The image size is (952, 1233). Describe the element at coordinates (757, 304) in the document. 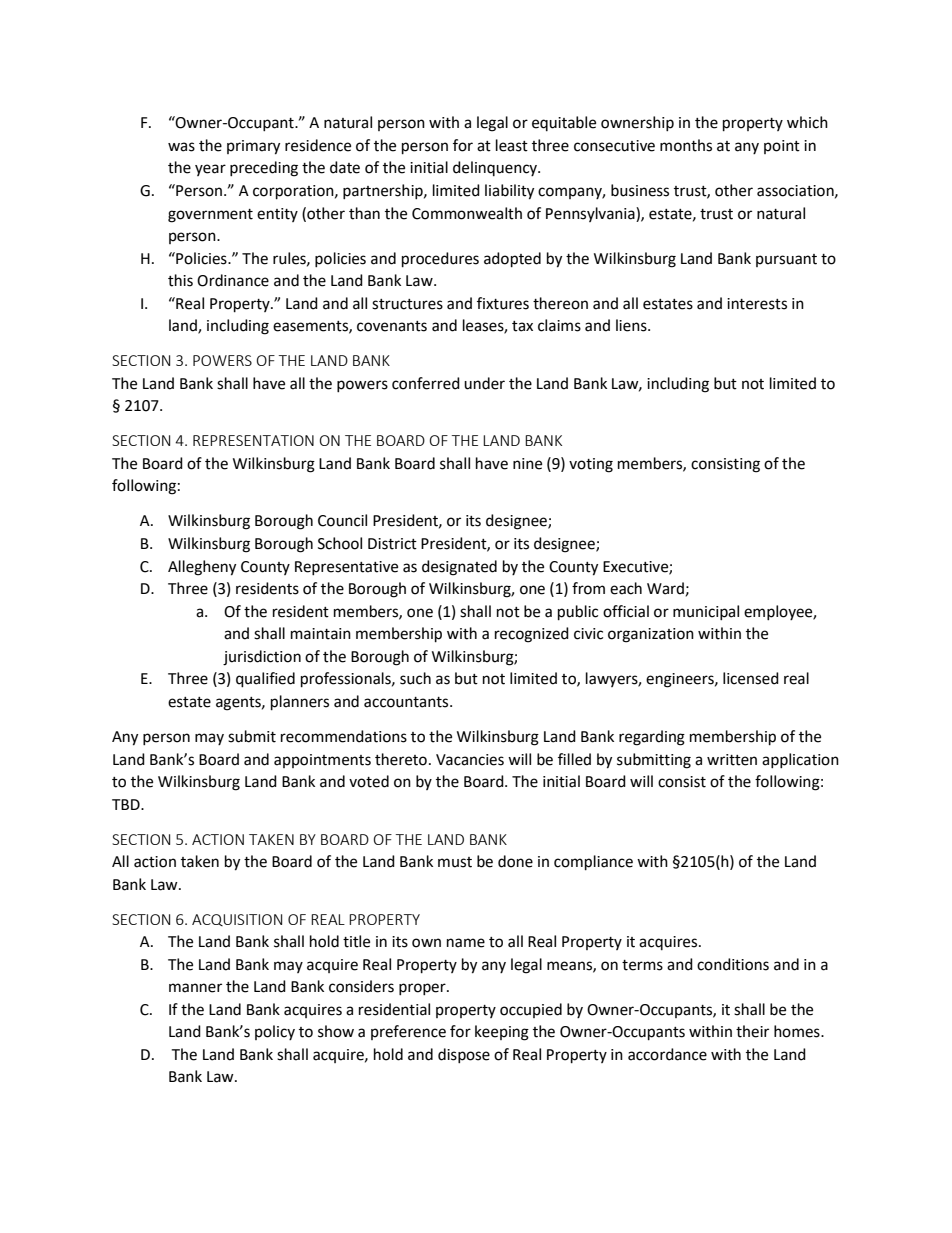

I see `interests` at that location.
